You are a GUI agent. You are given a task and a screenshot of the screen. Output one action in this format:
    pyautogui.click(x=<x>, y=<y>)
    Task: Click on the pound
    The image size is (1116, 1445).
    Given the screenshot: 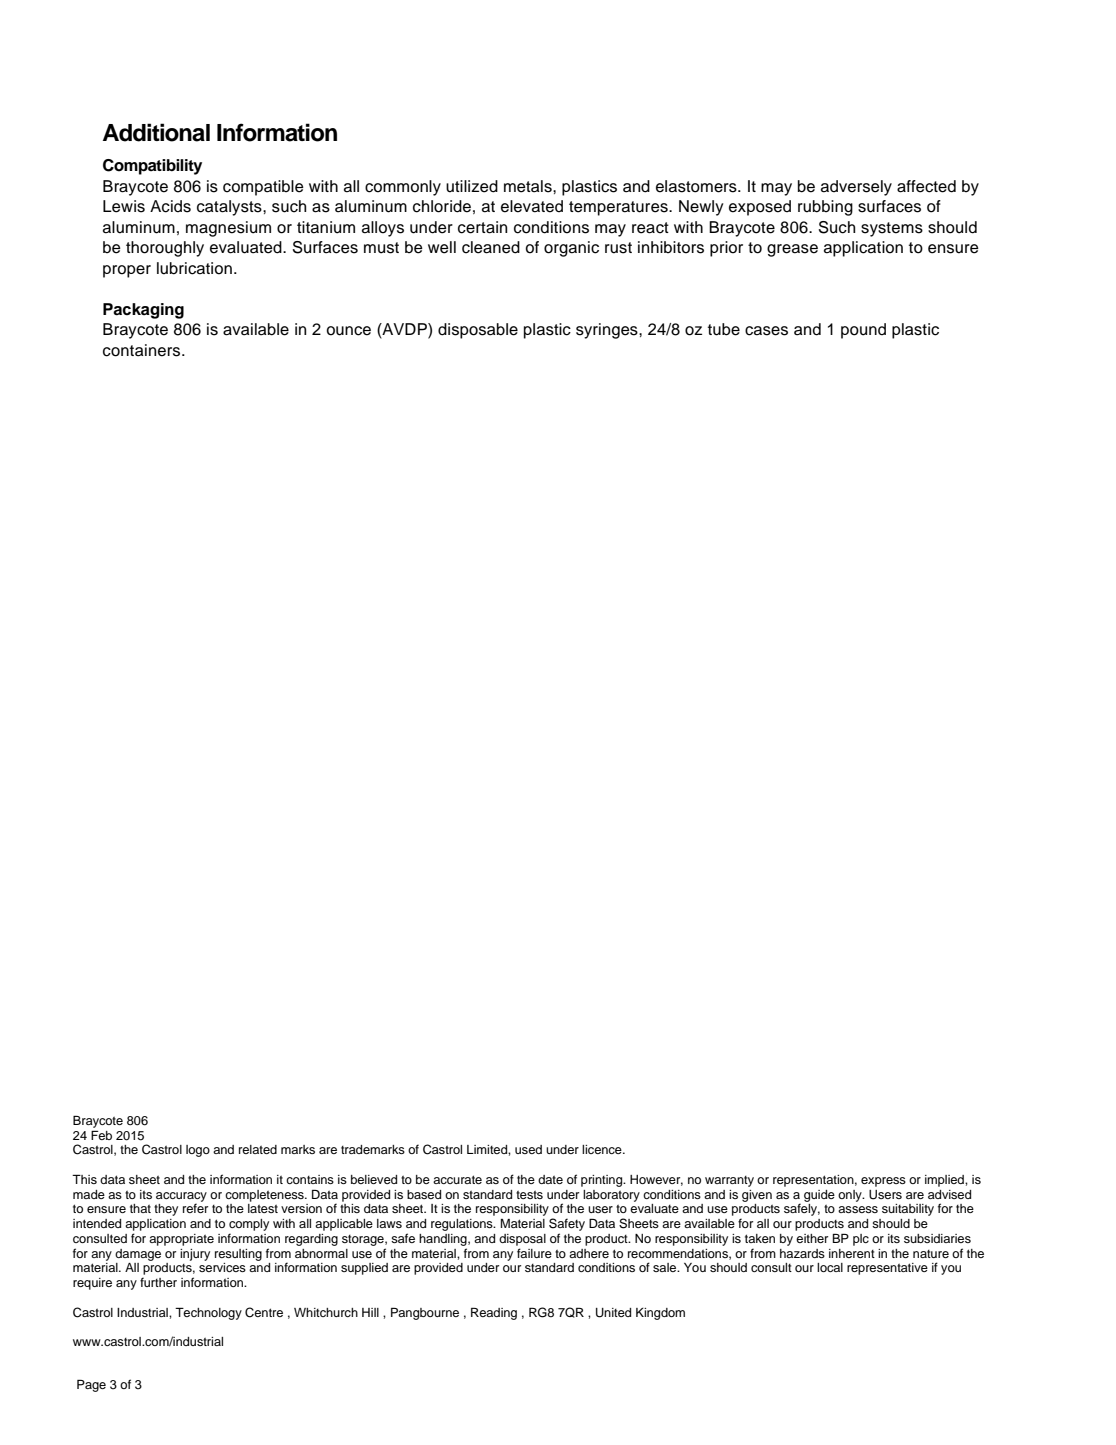 What is the action you would take?
    pyautogui.click(x=863, y=331)
